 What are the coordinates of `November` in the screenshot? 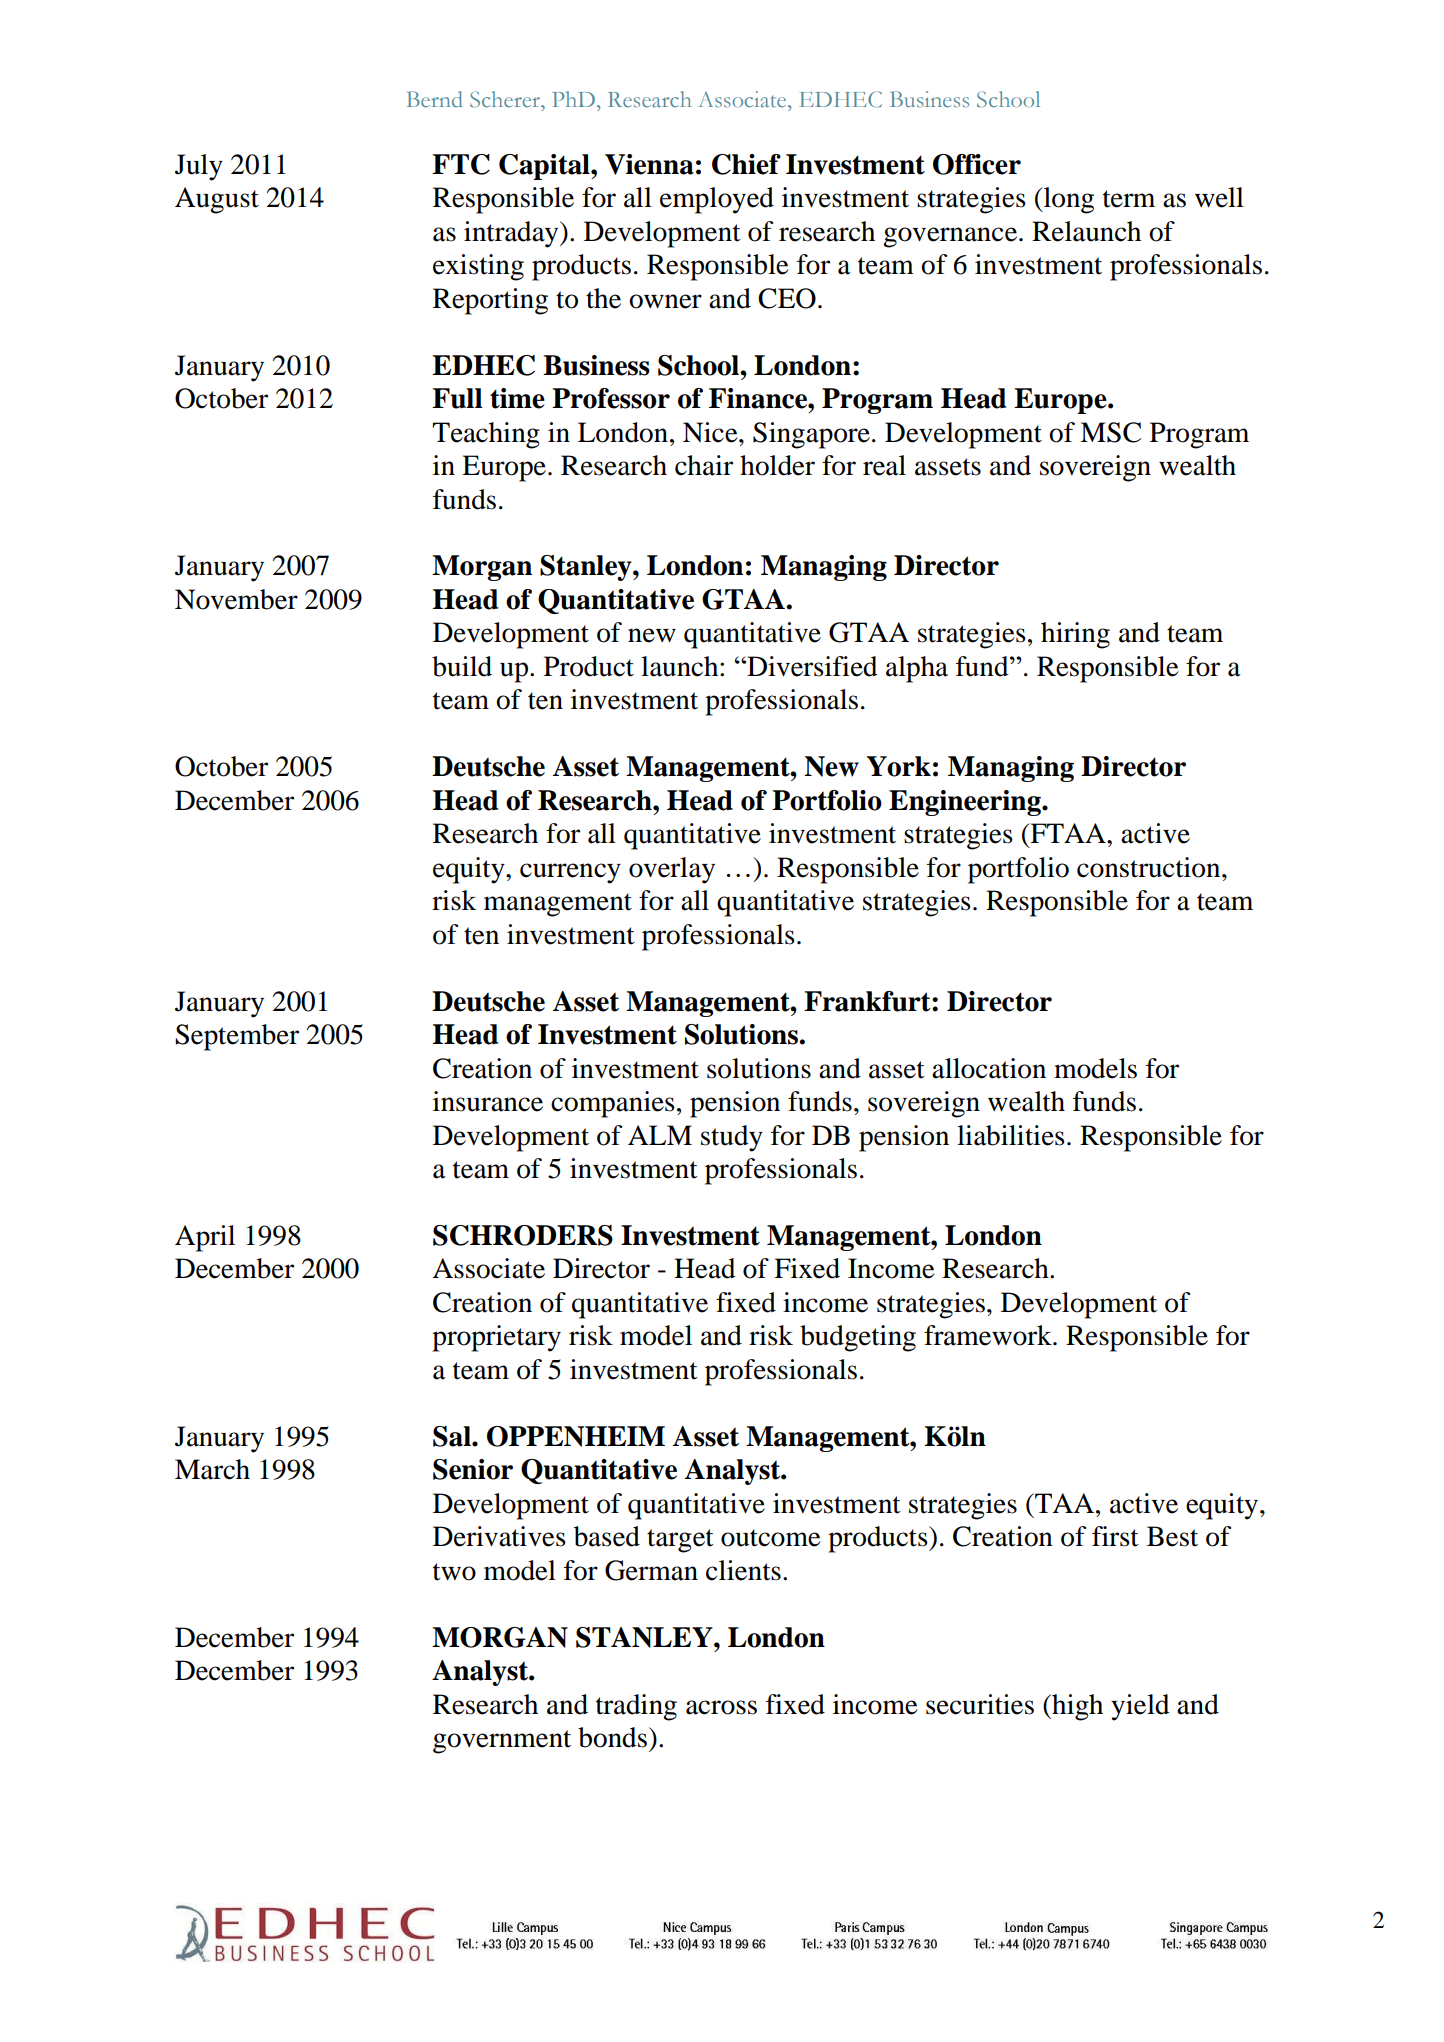 It's located at (236, 599).
